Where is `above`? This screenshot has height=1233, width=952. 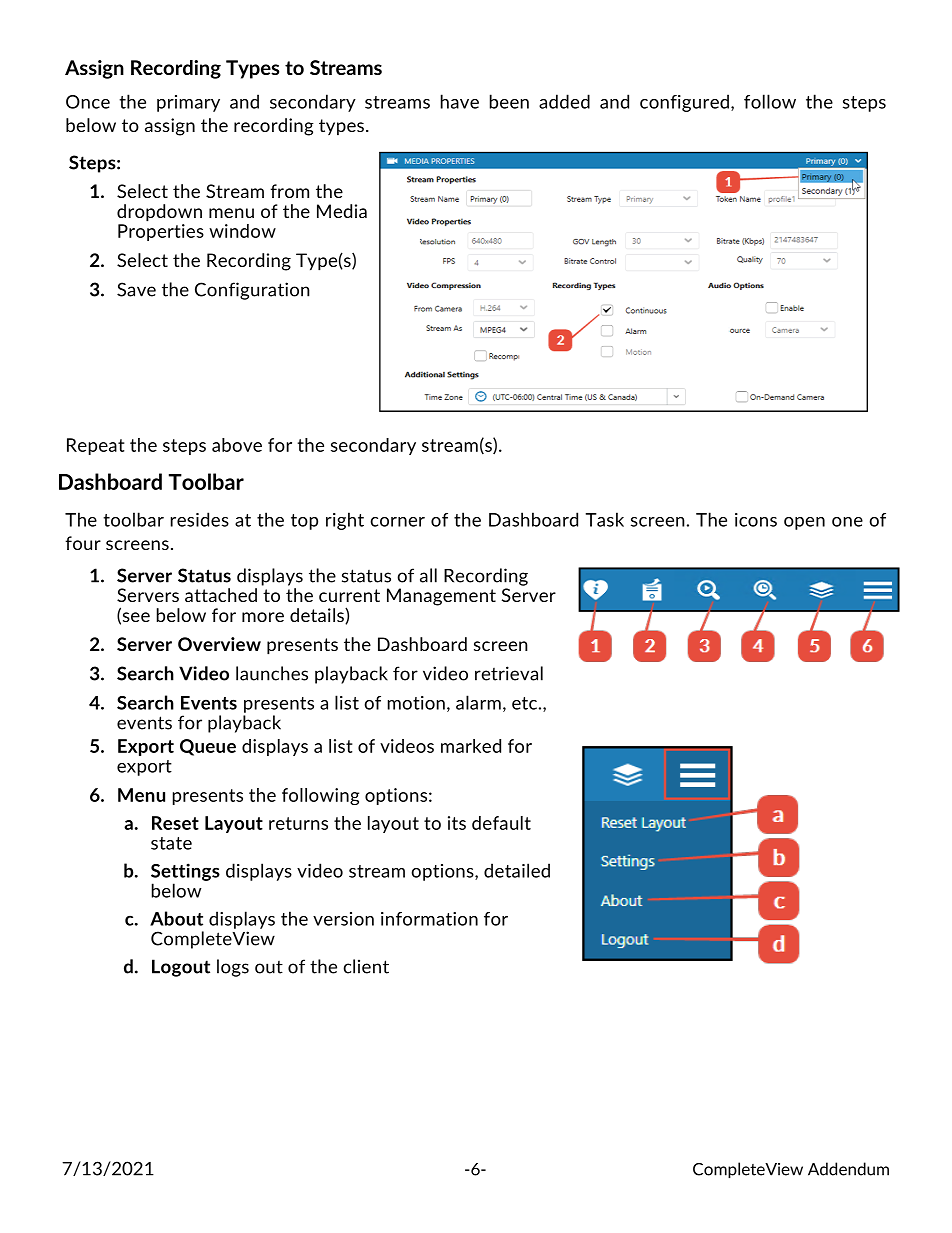
above is located at coordinates (237, 445).
